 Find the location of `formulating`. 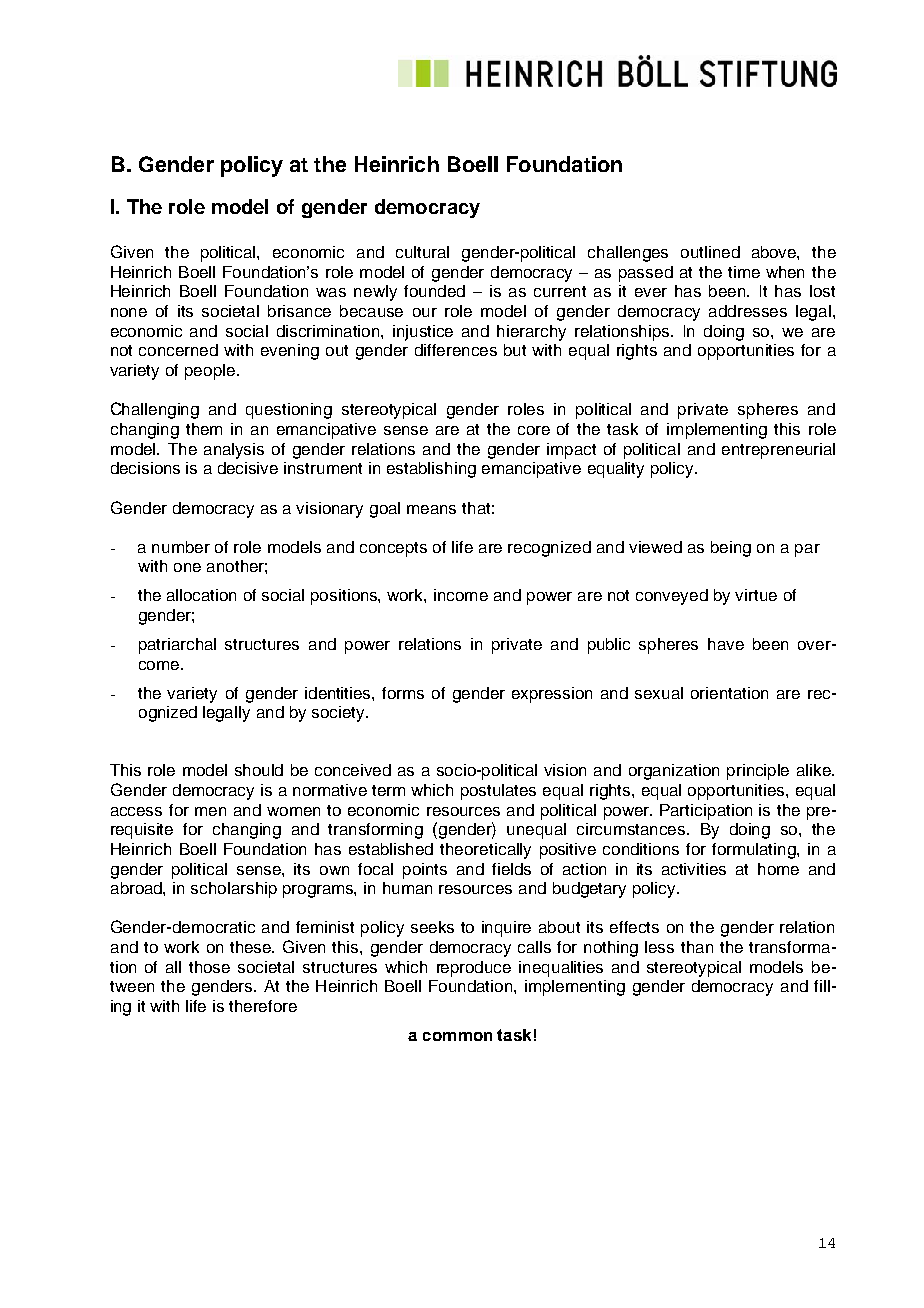

formulating is located at coordinates (755, 851).
